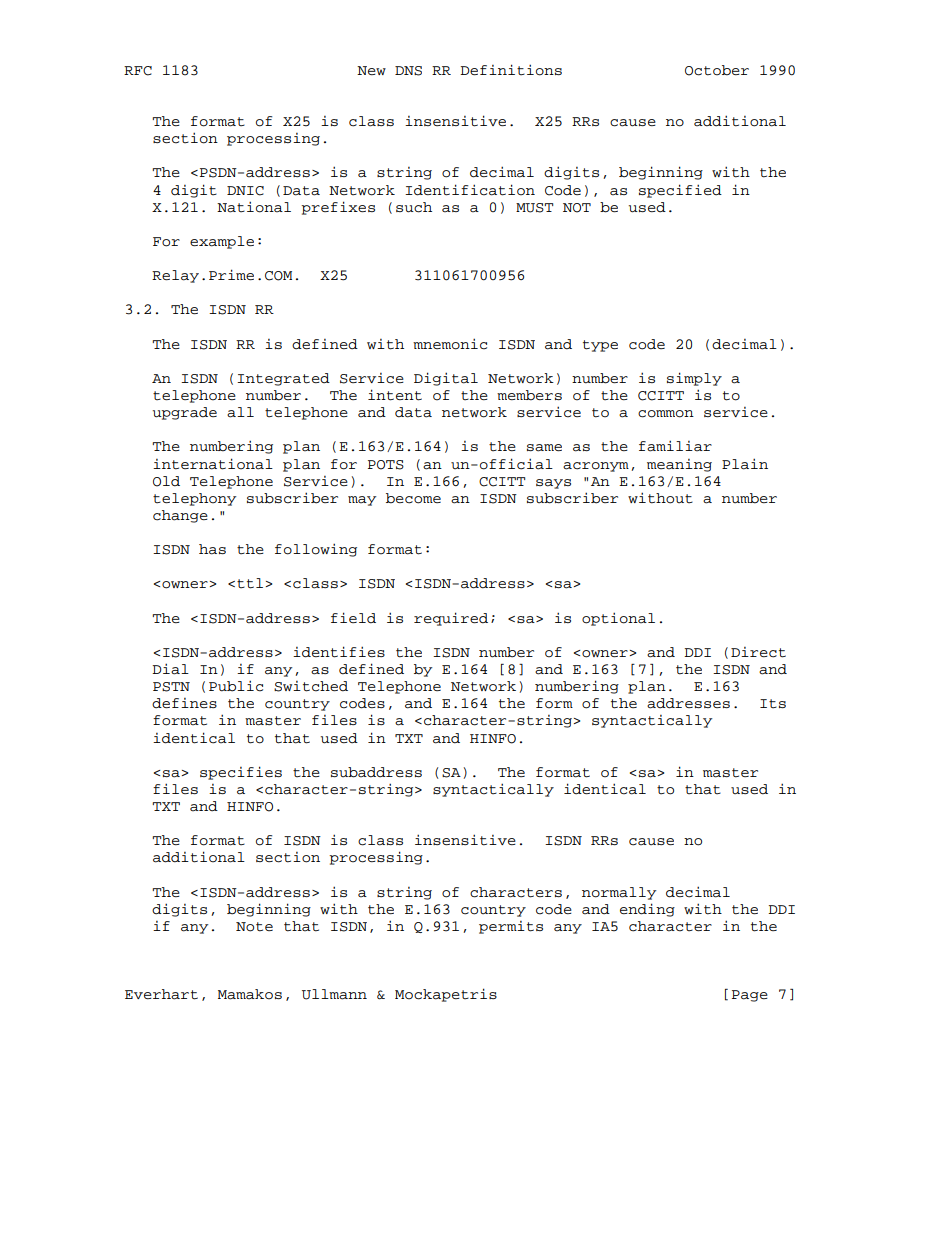 The image size is (952, 1233). What do you see at coordinates (717, 70) in the document?
I see `October` at bounding box center [717, 70].
